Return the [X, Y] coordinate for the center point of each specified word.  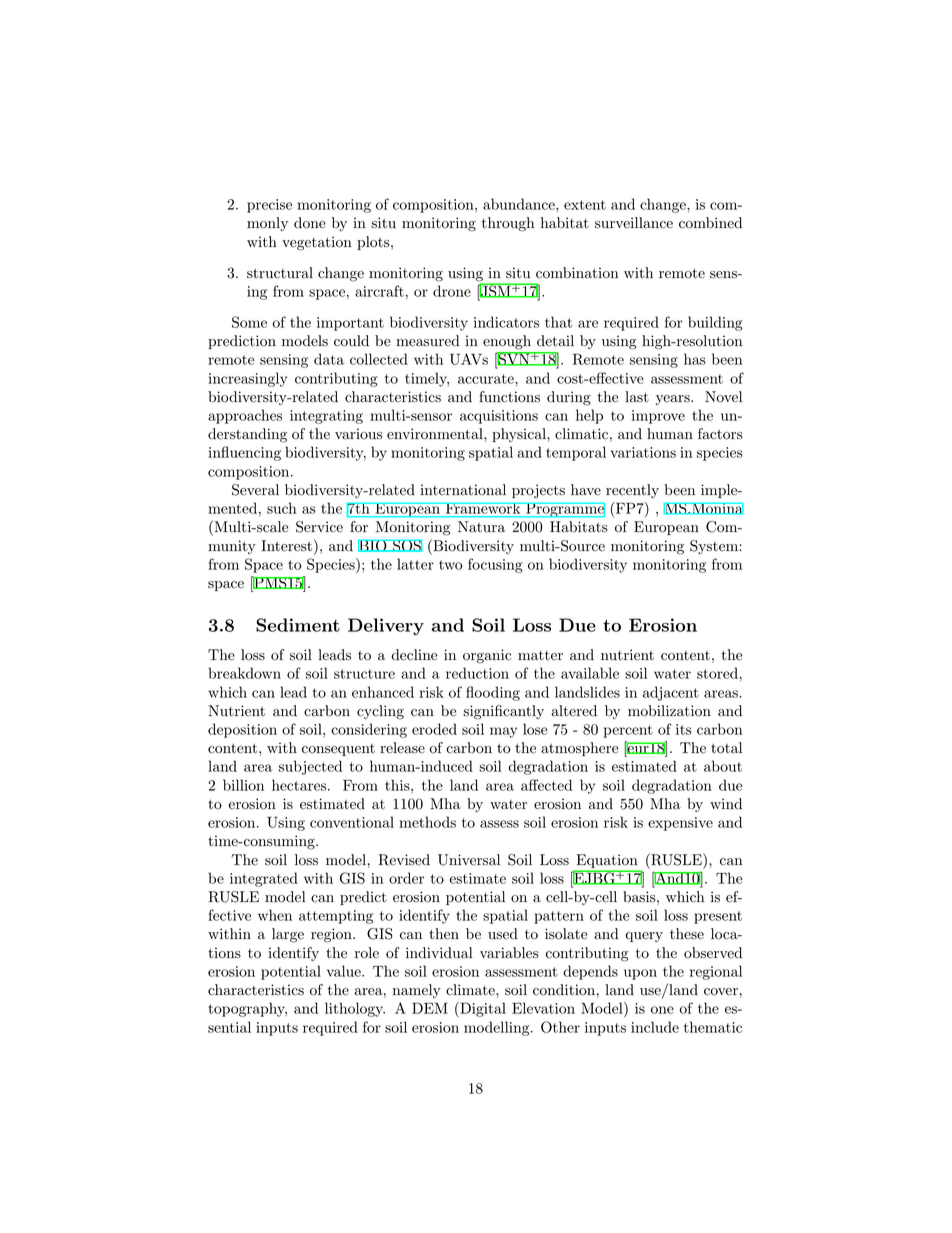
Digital [482, 1009]
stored [718, 673]
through [508, 224]
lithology [355, 1009]
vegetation [317, 243]
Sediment [298, 625]
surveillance [634, 223]
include [655, 1027]
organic [487, 656]
